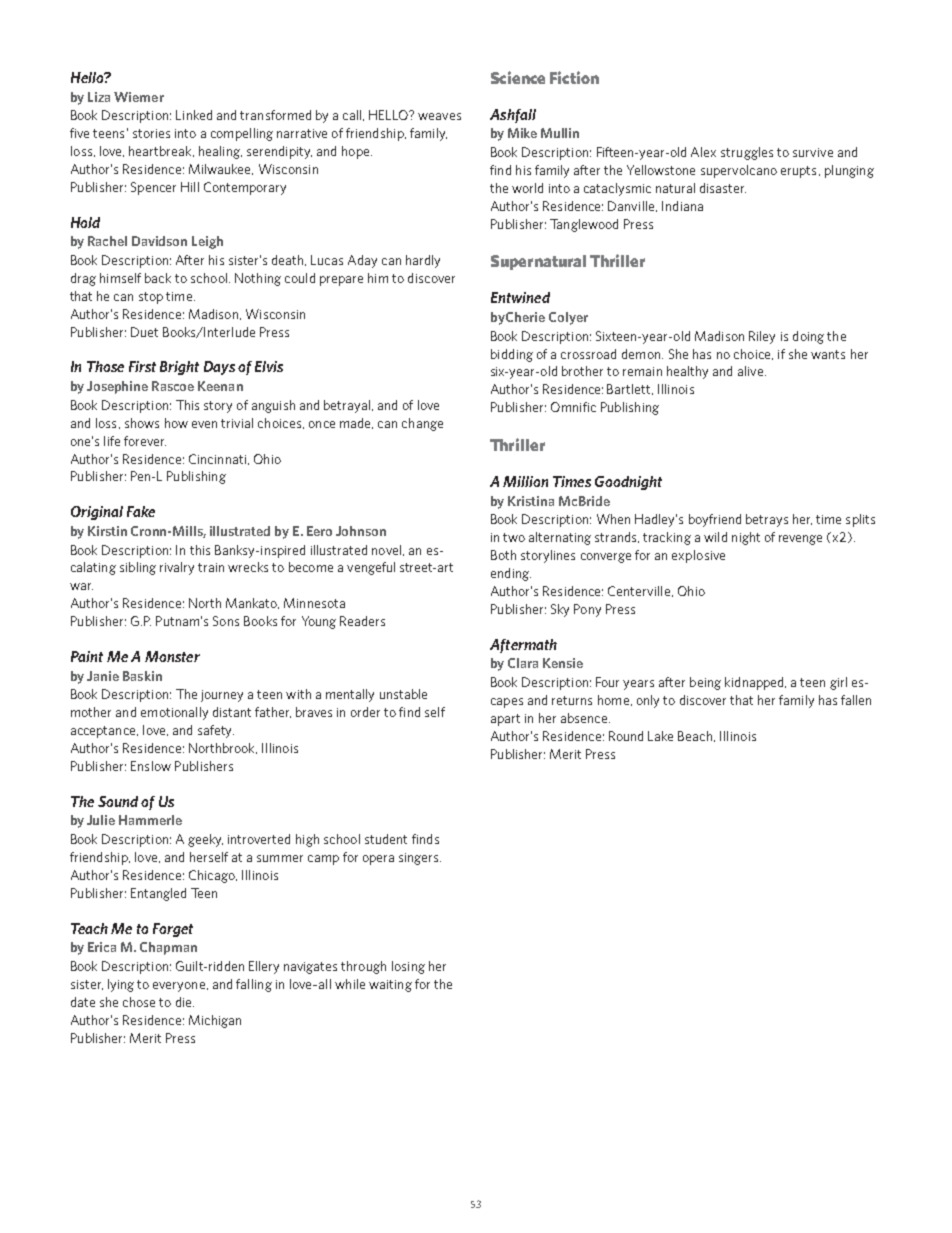 The width and height of the screenshot is (952, 1233). Describe the element at coordinates (177, 568) in the screenshot. I see `rivalry` at that location.
